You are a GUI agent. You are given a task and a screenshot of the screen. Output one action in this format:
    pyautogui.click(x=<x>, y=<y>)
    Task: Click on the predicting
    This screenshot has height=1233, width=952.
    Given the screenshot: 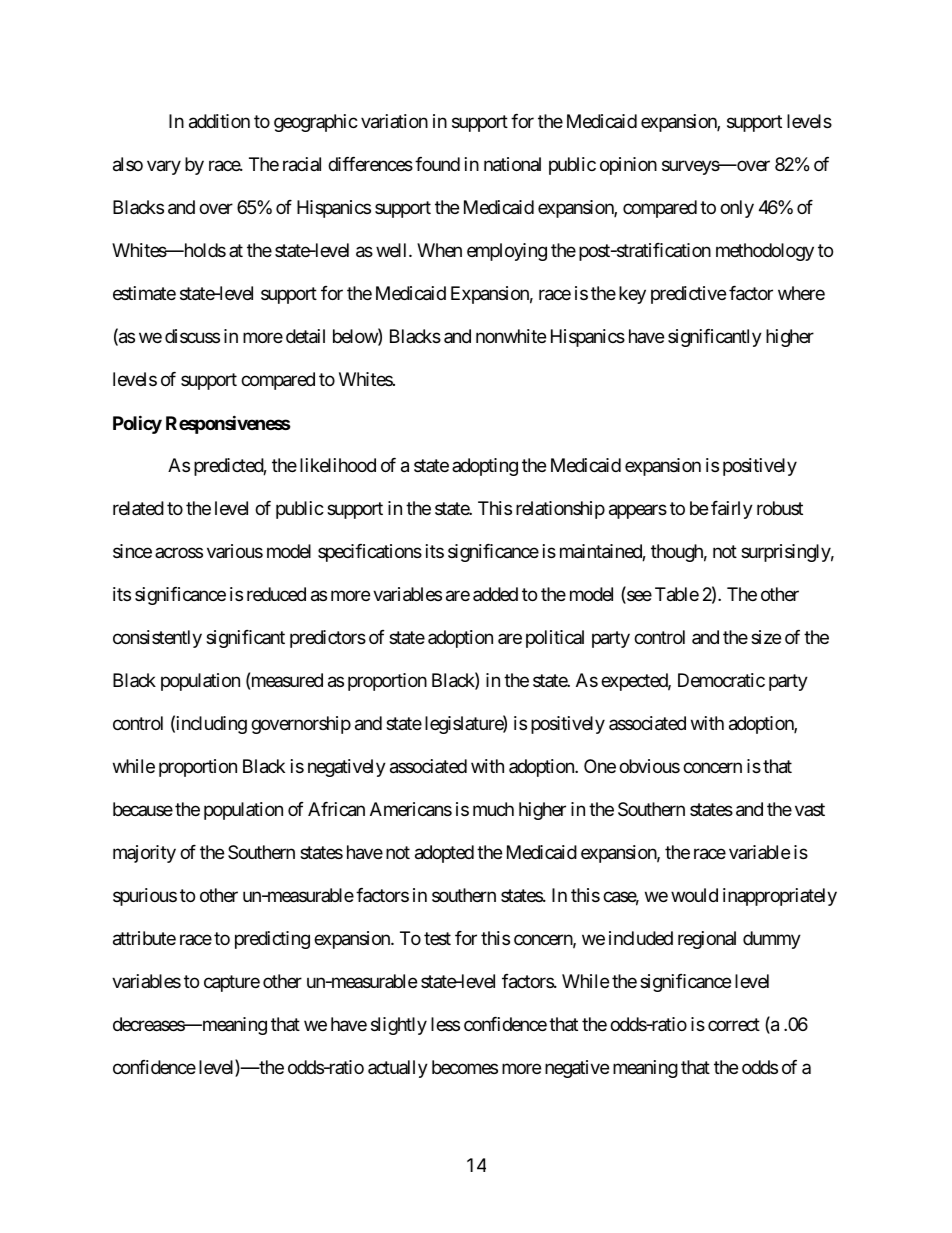 What is the action you would take?
    pyautogui.click(x=272, y=940)
